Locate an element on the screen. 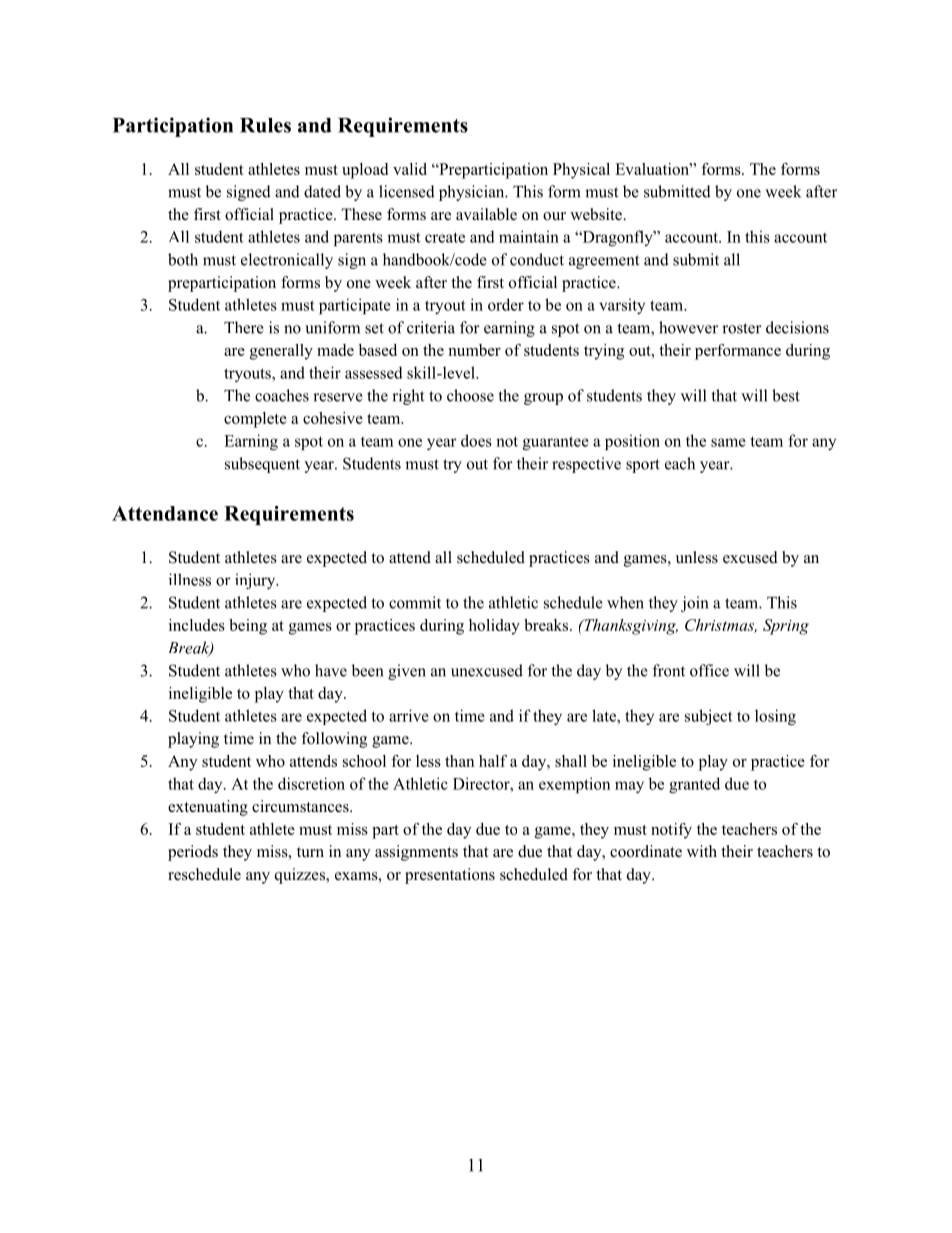 Image resolution: width=952 pixels, height=1233 pixels. subsequent is located at coordinates (262, 465).
